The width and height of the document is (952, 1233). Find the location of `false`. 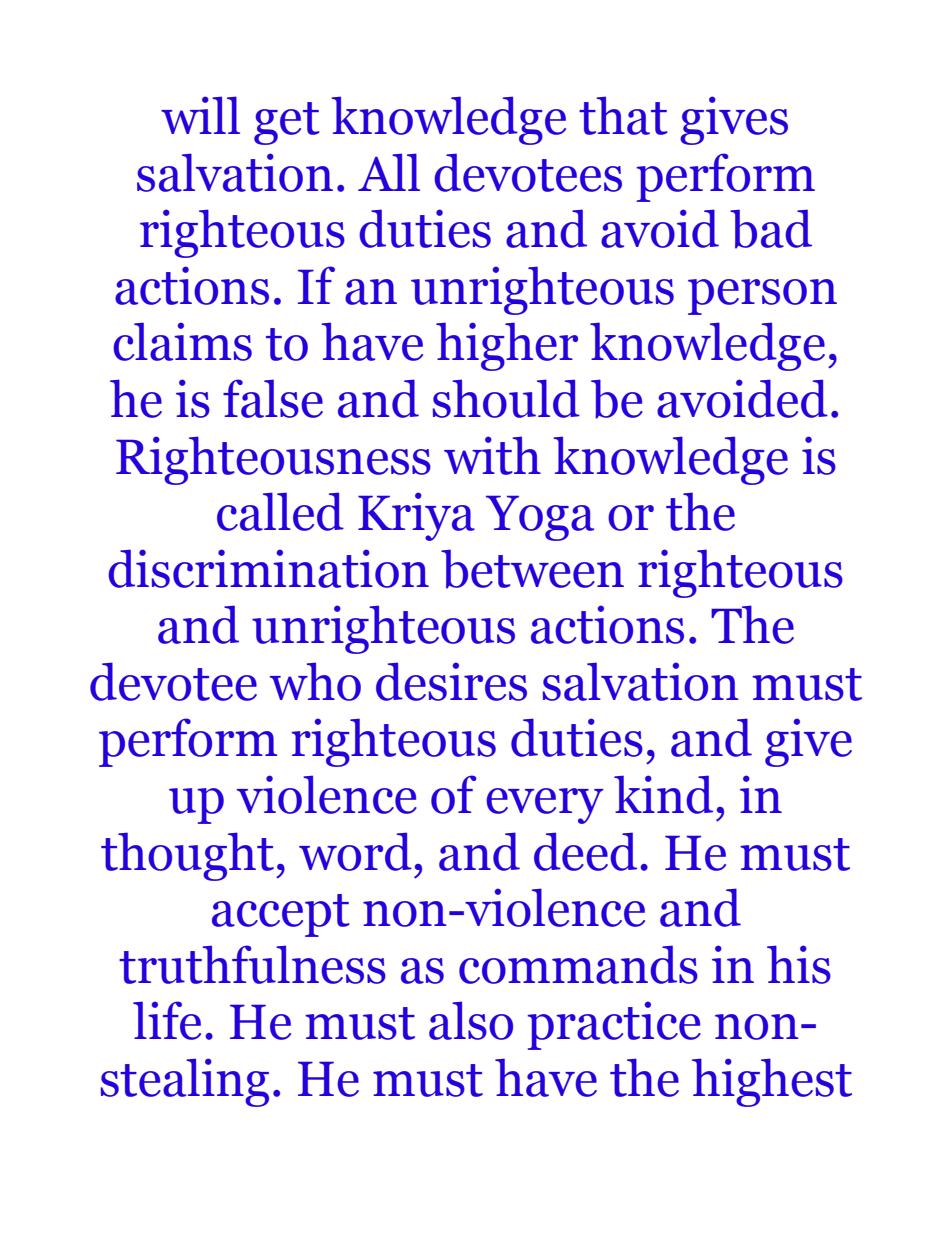

false is located at coordinates (273, 398).
